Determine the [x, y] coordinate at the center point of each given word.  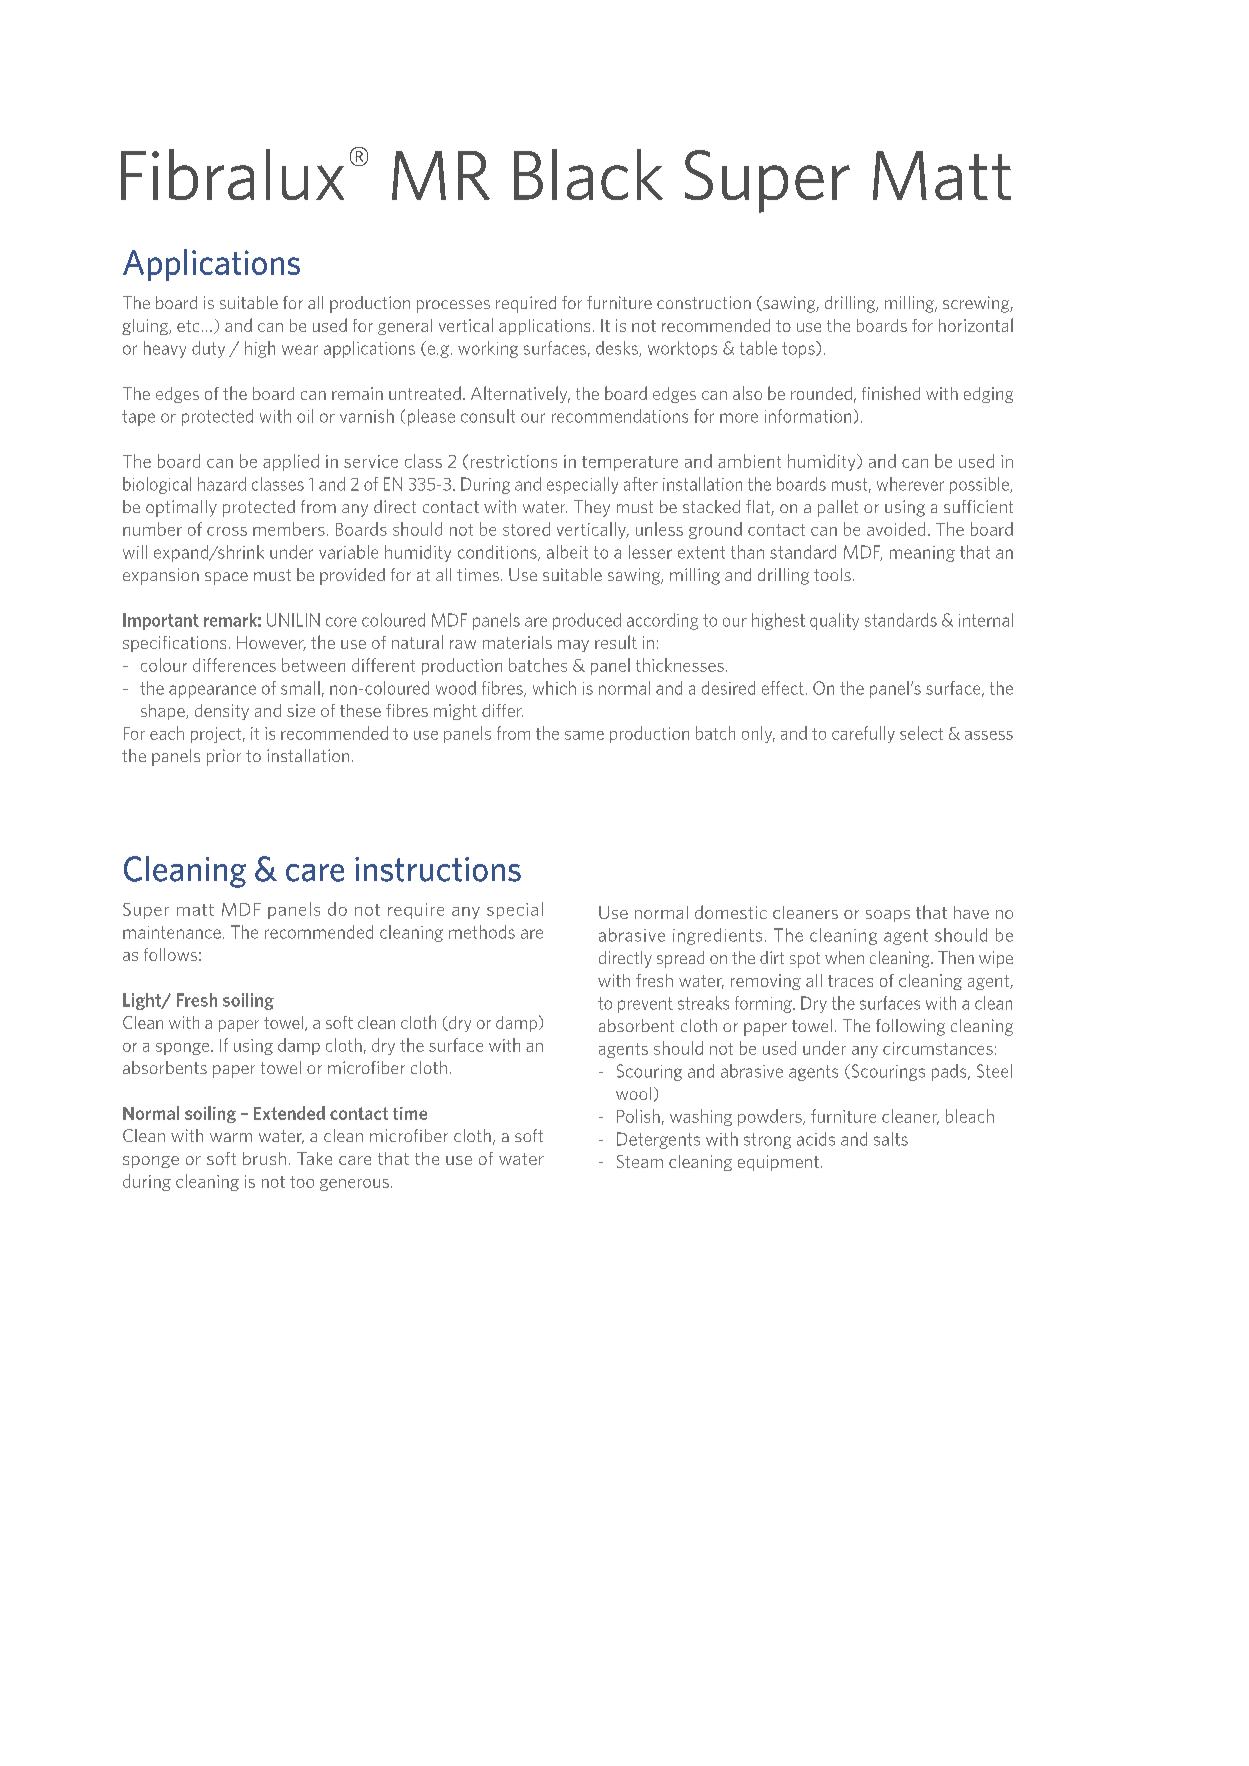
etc [188, 326]
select [921, 733]
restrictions [514, 461]
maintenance [172, 932]
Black [588, 174]
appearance [212, 691]
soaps [888, 916]
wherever [910, 484]
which [554, 688]
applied [291, 462]
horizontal [976, 325]
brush [264, 1158]
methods [482, 932]
